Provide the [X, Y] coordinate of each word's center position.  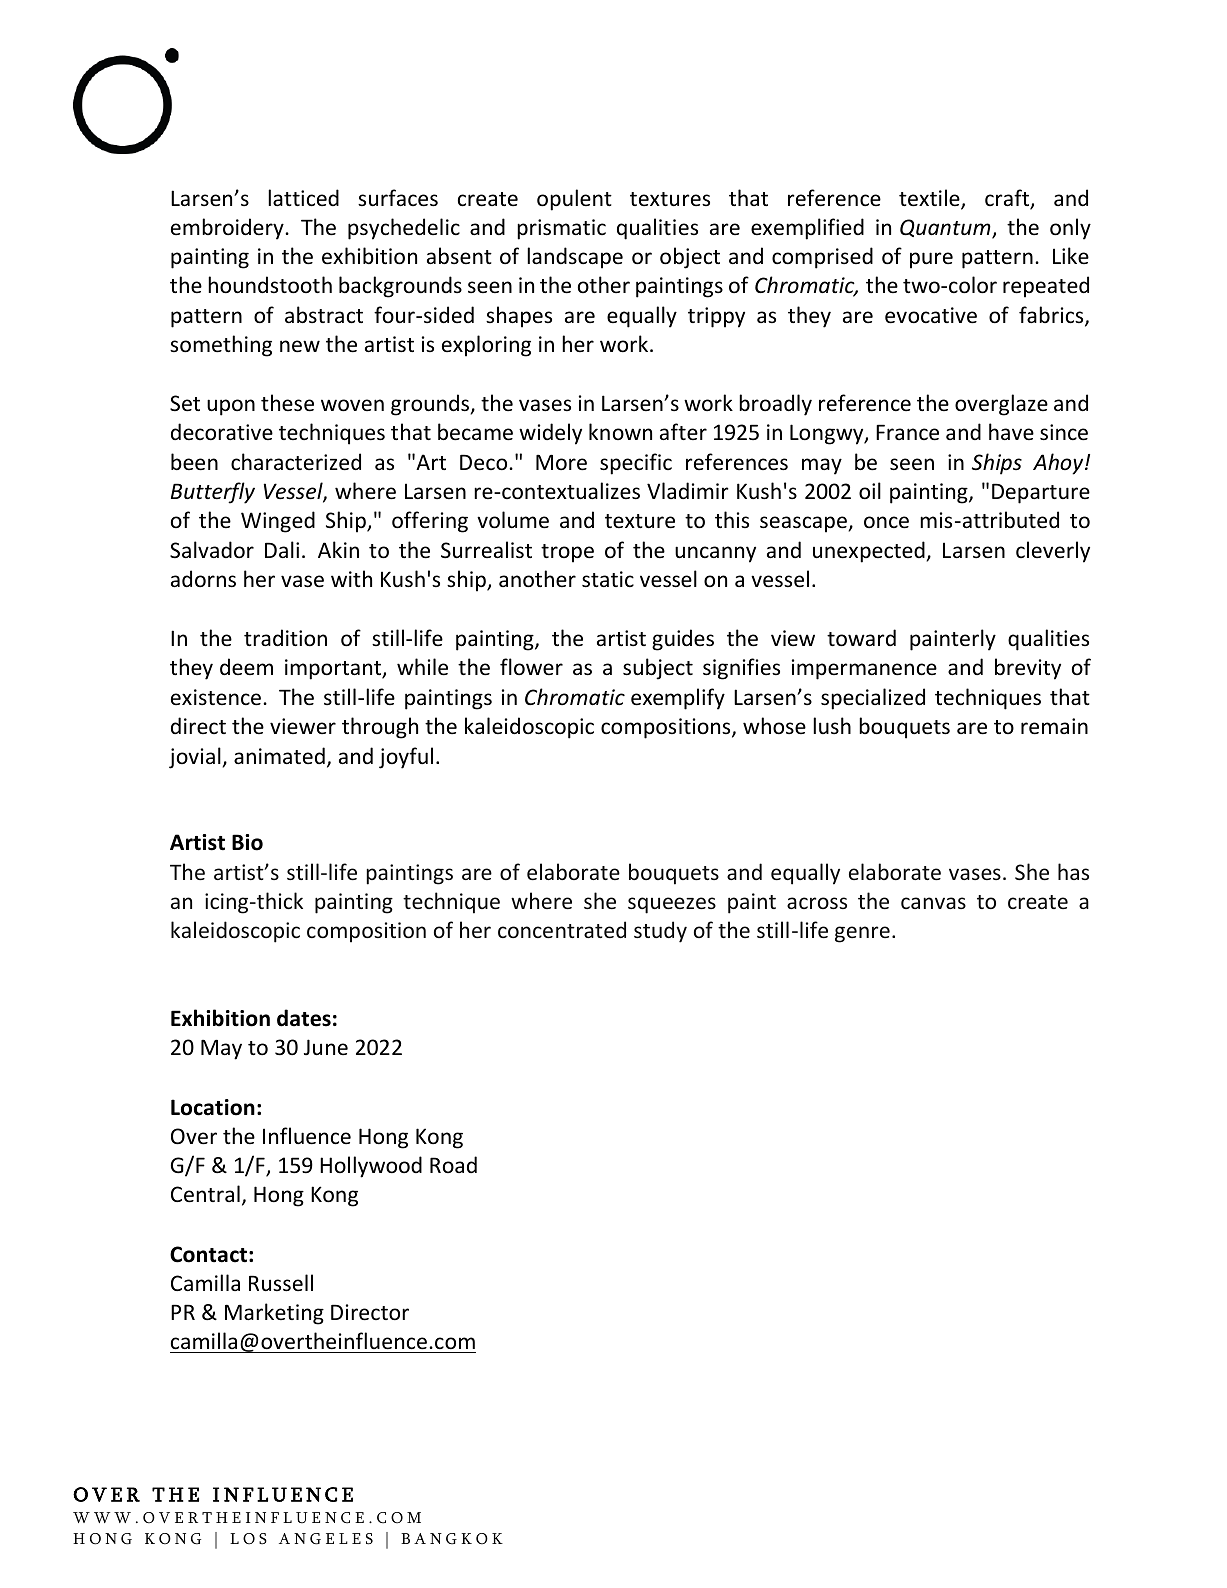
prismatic [561, 229]
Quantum [946, 229]
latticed [303, 198]
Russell [281, 1283]
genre [862, 934]
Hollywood [371, 1167]
